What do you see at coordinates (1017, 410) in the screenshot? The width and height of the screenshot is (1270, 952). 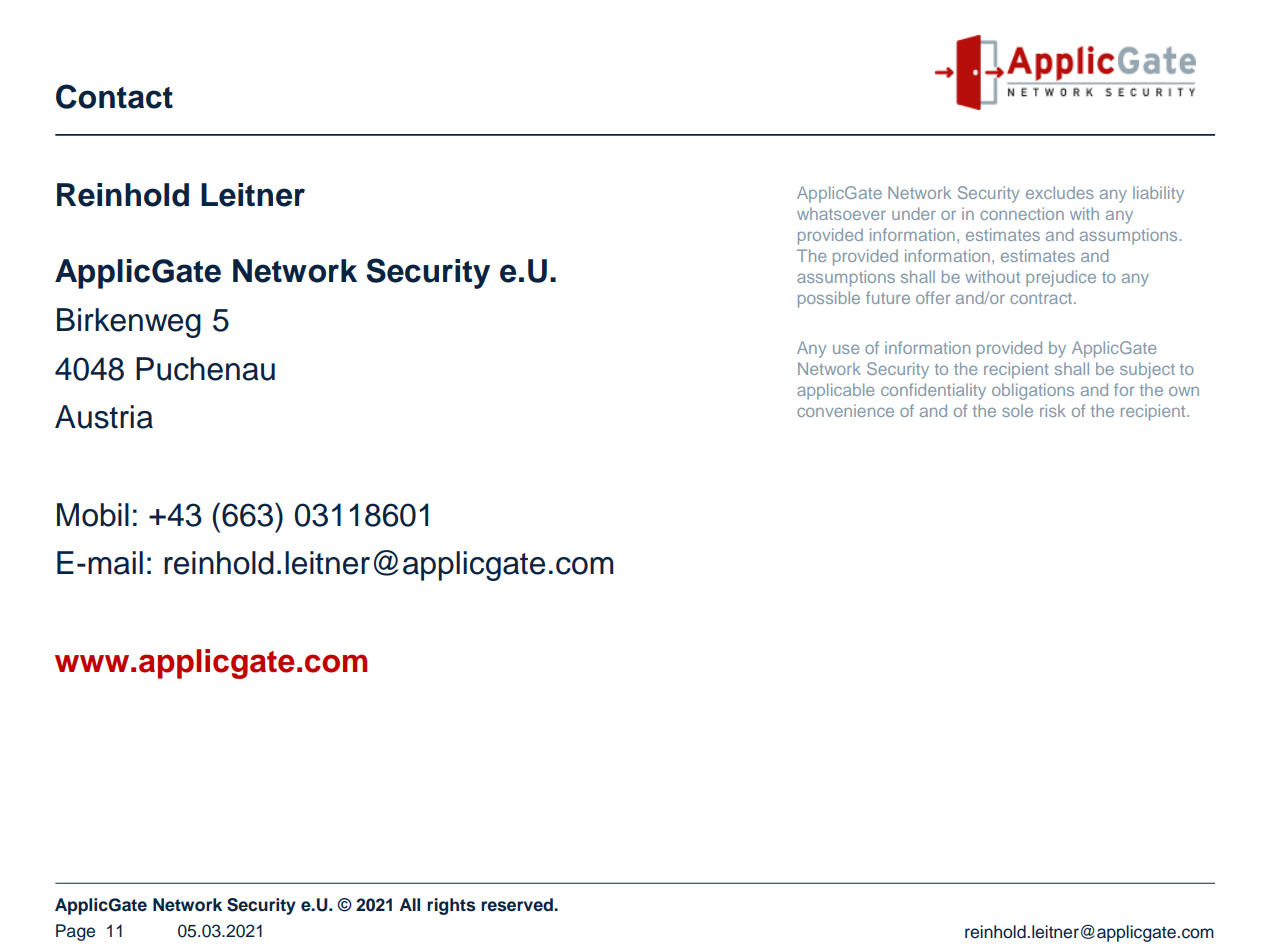 I see `sole` at bounding box center [1017, 410].
